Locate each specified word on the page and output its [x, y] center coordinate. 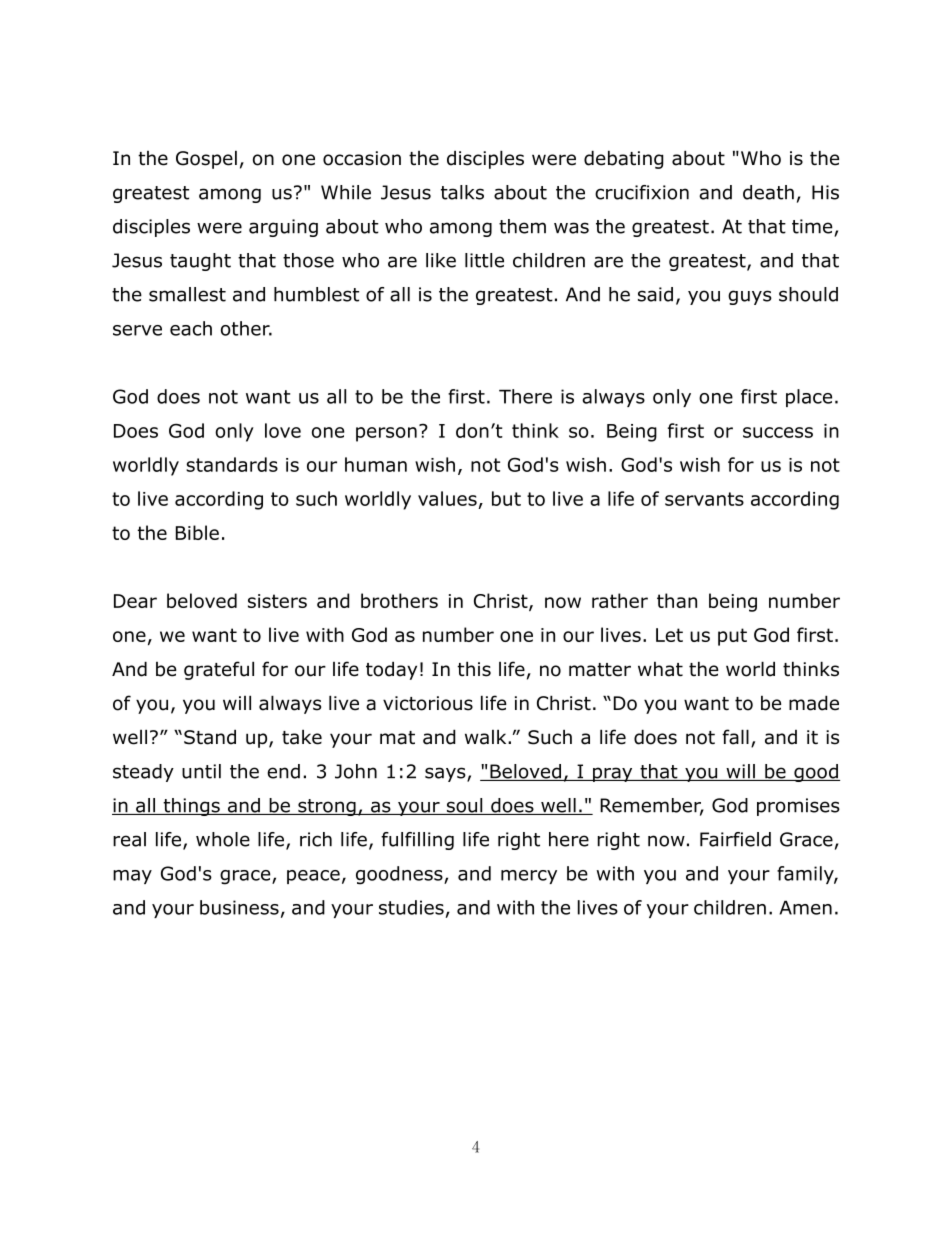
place [809, 398]
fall [735, 737]
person [386, 434]
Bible [197, 532]
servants [704, 499]
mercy [529, 877]
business [239, 907]
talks [462, 192]
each [191, 328]
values [447, 498]
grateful [219, 670]
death [768, 192]
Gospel [206, 159]
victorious [428, 703]
